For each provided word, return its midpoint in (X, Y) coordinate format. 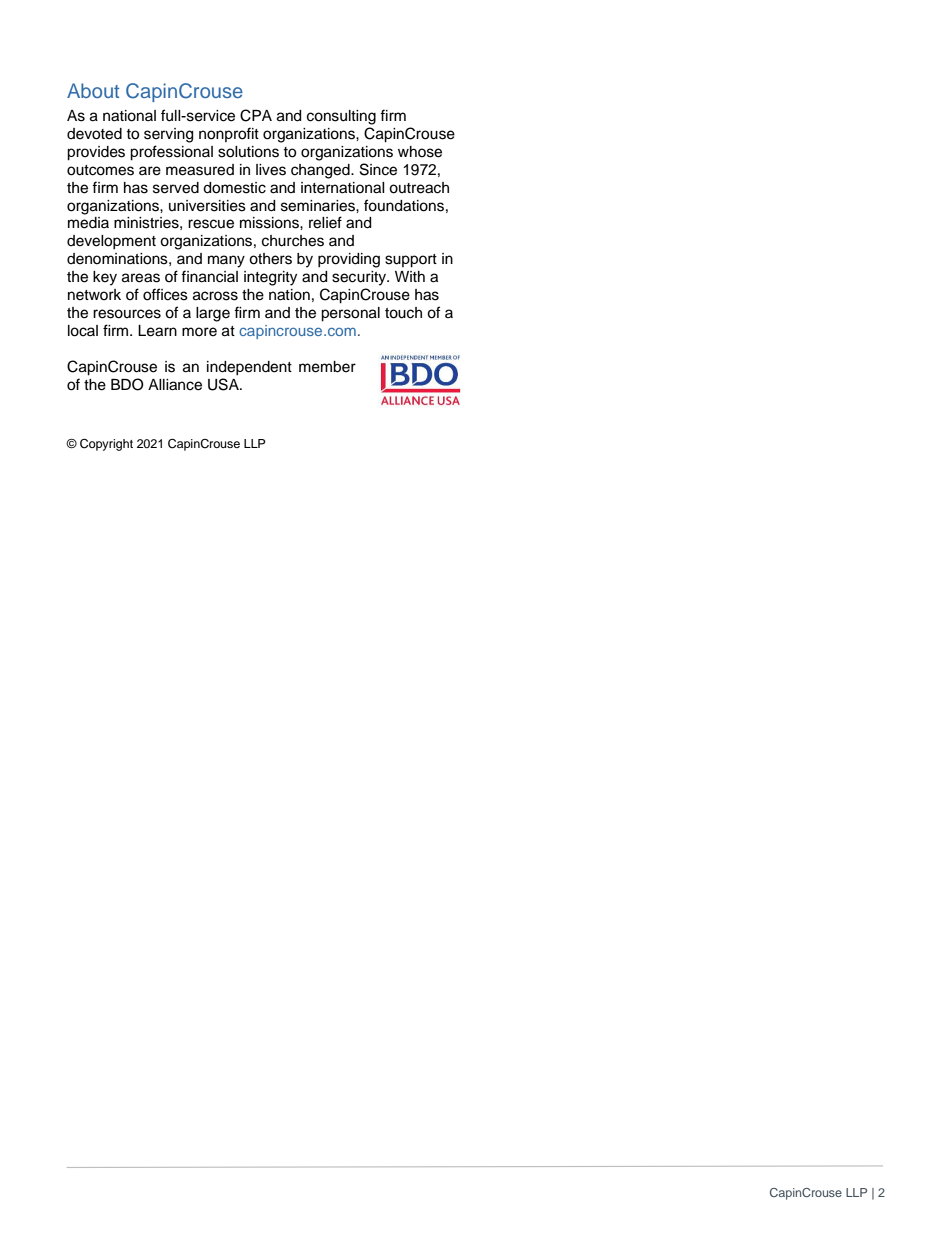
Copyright (106, 445)
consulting (341, 117)
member (327, 367)
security (360, 278)
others (270, 259)
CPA (256, 115)
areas (141, 278)
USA (224, 384)
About (93, 90)
